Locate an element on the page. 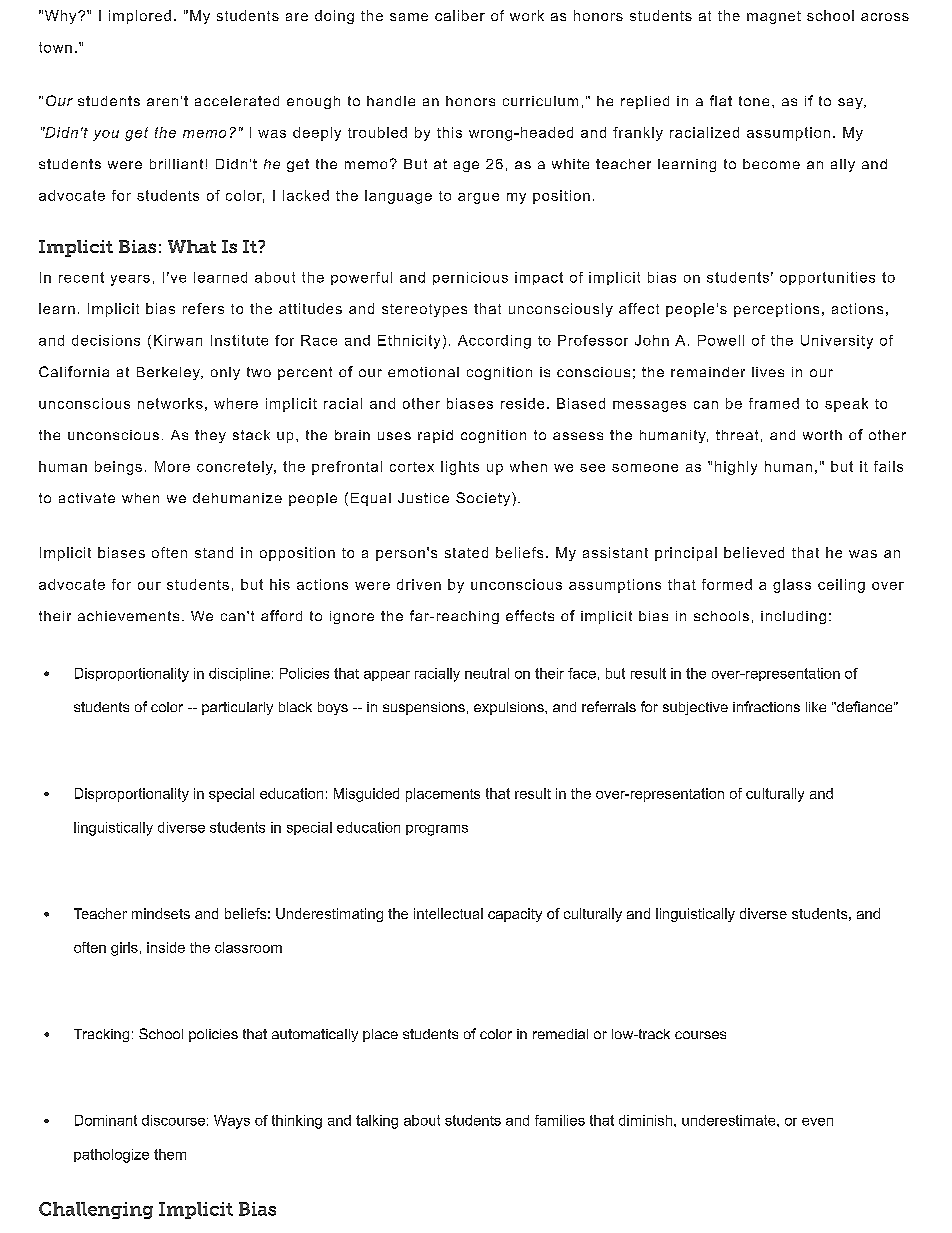 This page has height=1233, width=952. courses is located at coordinates (700, 1035).
